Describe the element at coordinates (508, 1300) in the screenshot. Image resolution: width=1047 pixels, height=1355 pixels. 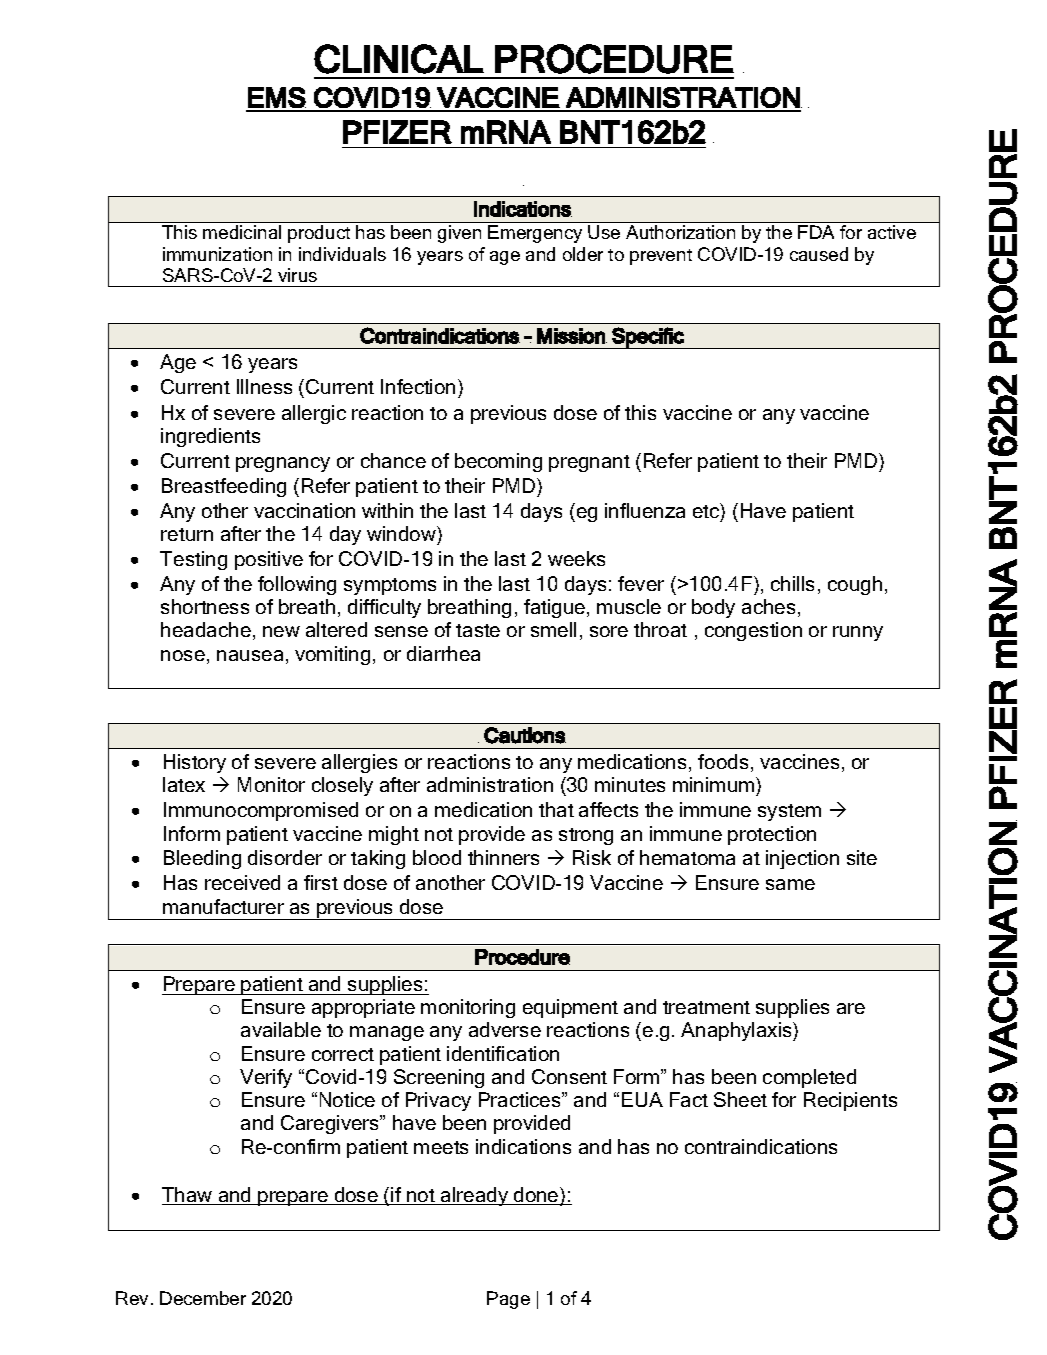
I see `Page` at that location.
